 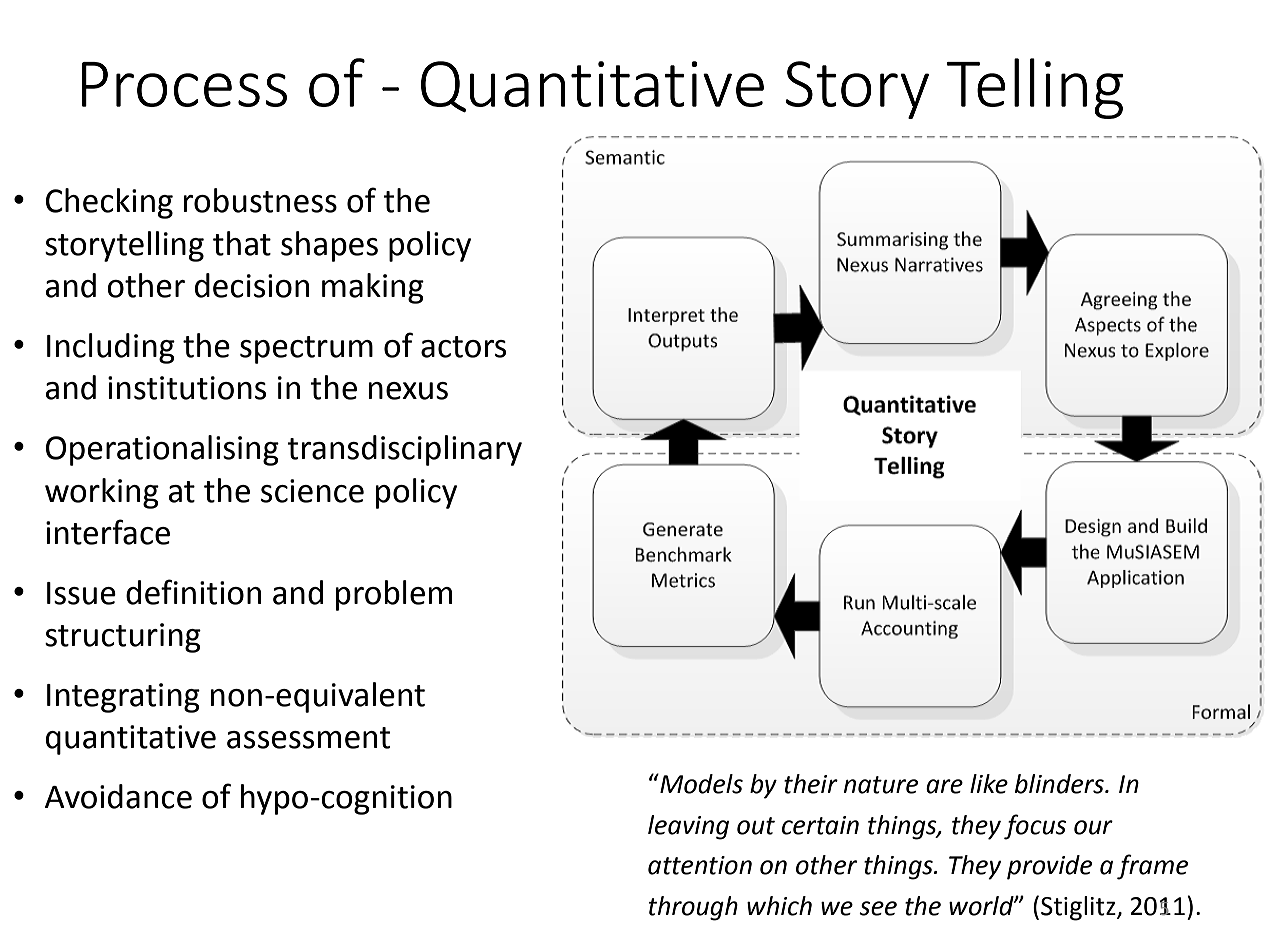 What do you see at coordinates (118, 796) in the page?
I see `Avoidance` at bounding box center [118, 796].
